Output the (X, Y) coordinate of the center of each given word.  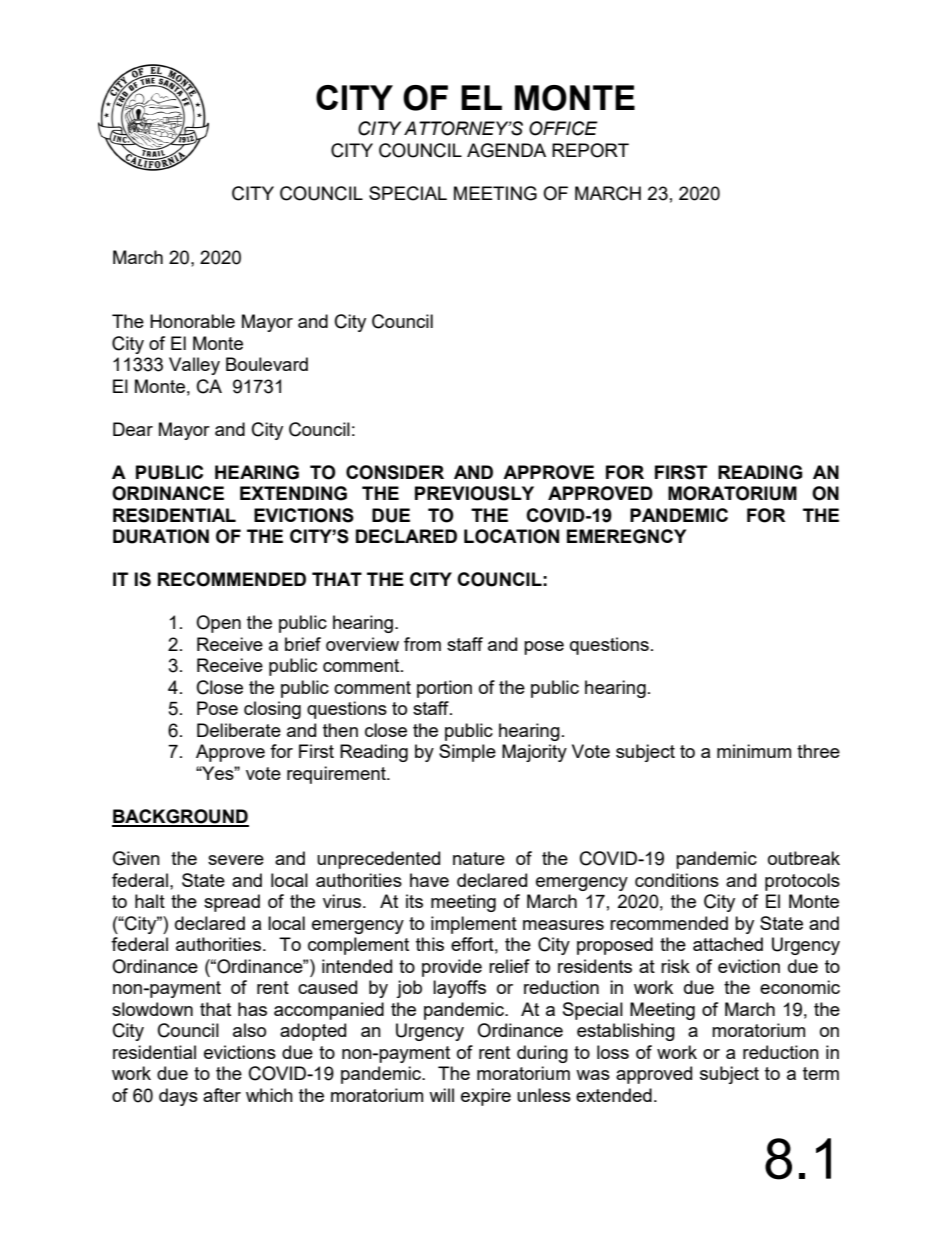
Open (218, 624)
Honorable (192, 321)
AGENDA (506, 150)
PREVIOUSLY (474, 493)
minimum (754, 751)
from (422, 644)
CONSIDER (395, 472)
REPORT (590, 150)
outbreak (804, 858)
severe (236, 860)
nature (479, 858)
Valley (194, 366)
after (222, 1095)
